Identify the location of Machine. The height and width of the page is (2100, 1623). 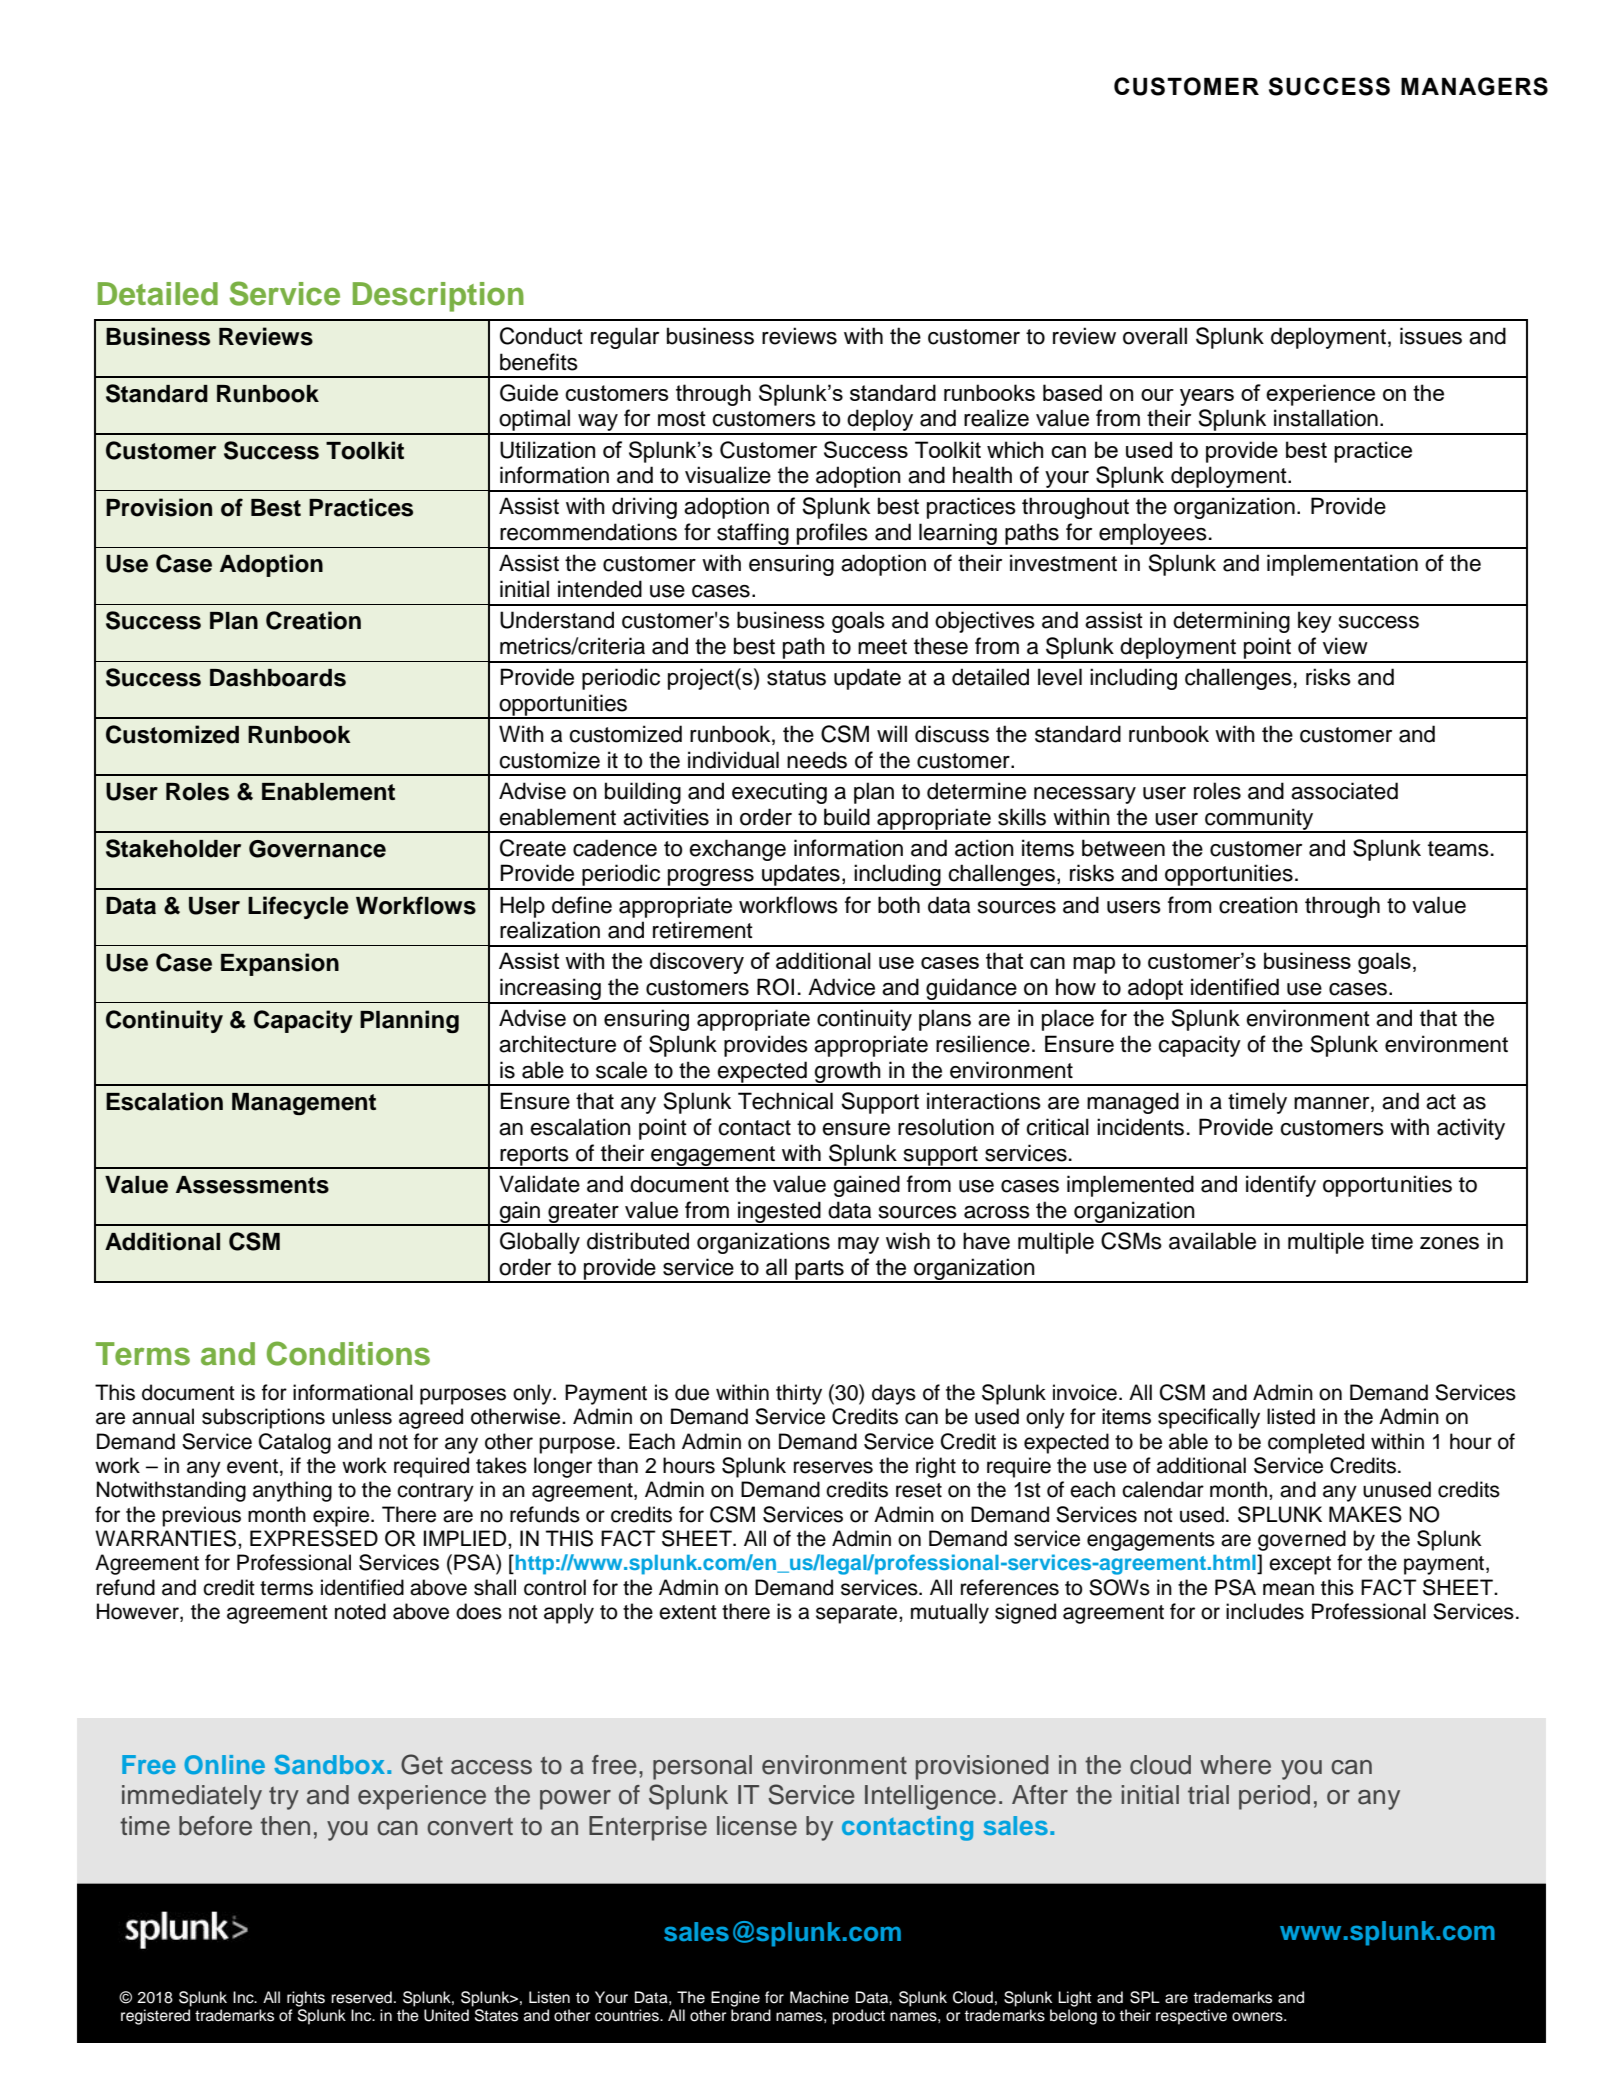
(819, 1997).
